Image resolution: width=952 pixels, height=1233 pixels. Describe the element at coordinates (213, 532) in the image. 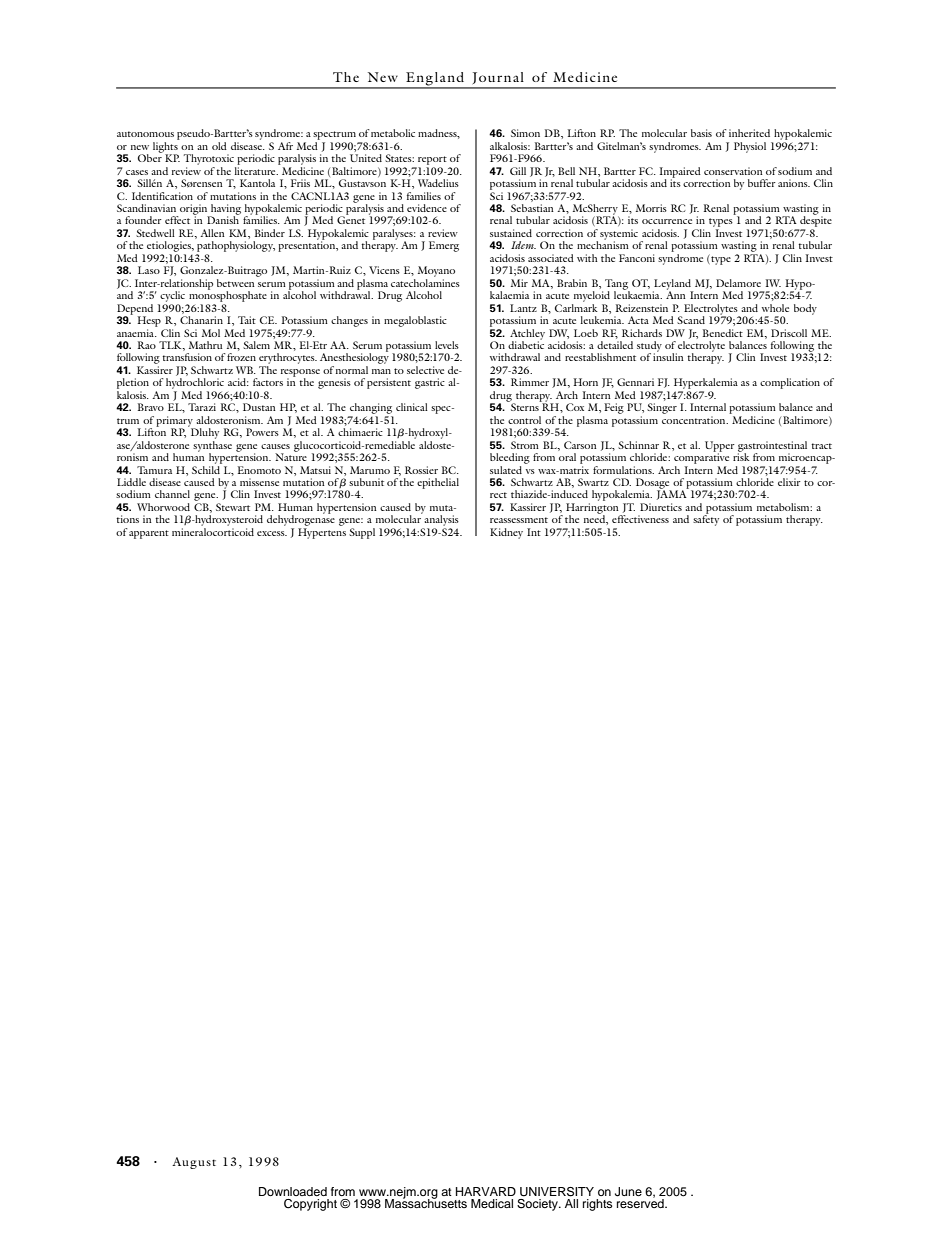

I see `mineralocorticoid` at that location.
